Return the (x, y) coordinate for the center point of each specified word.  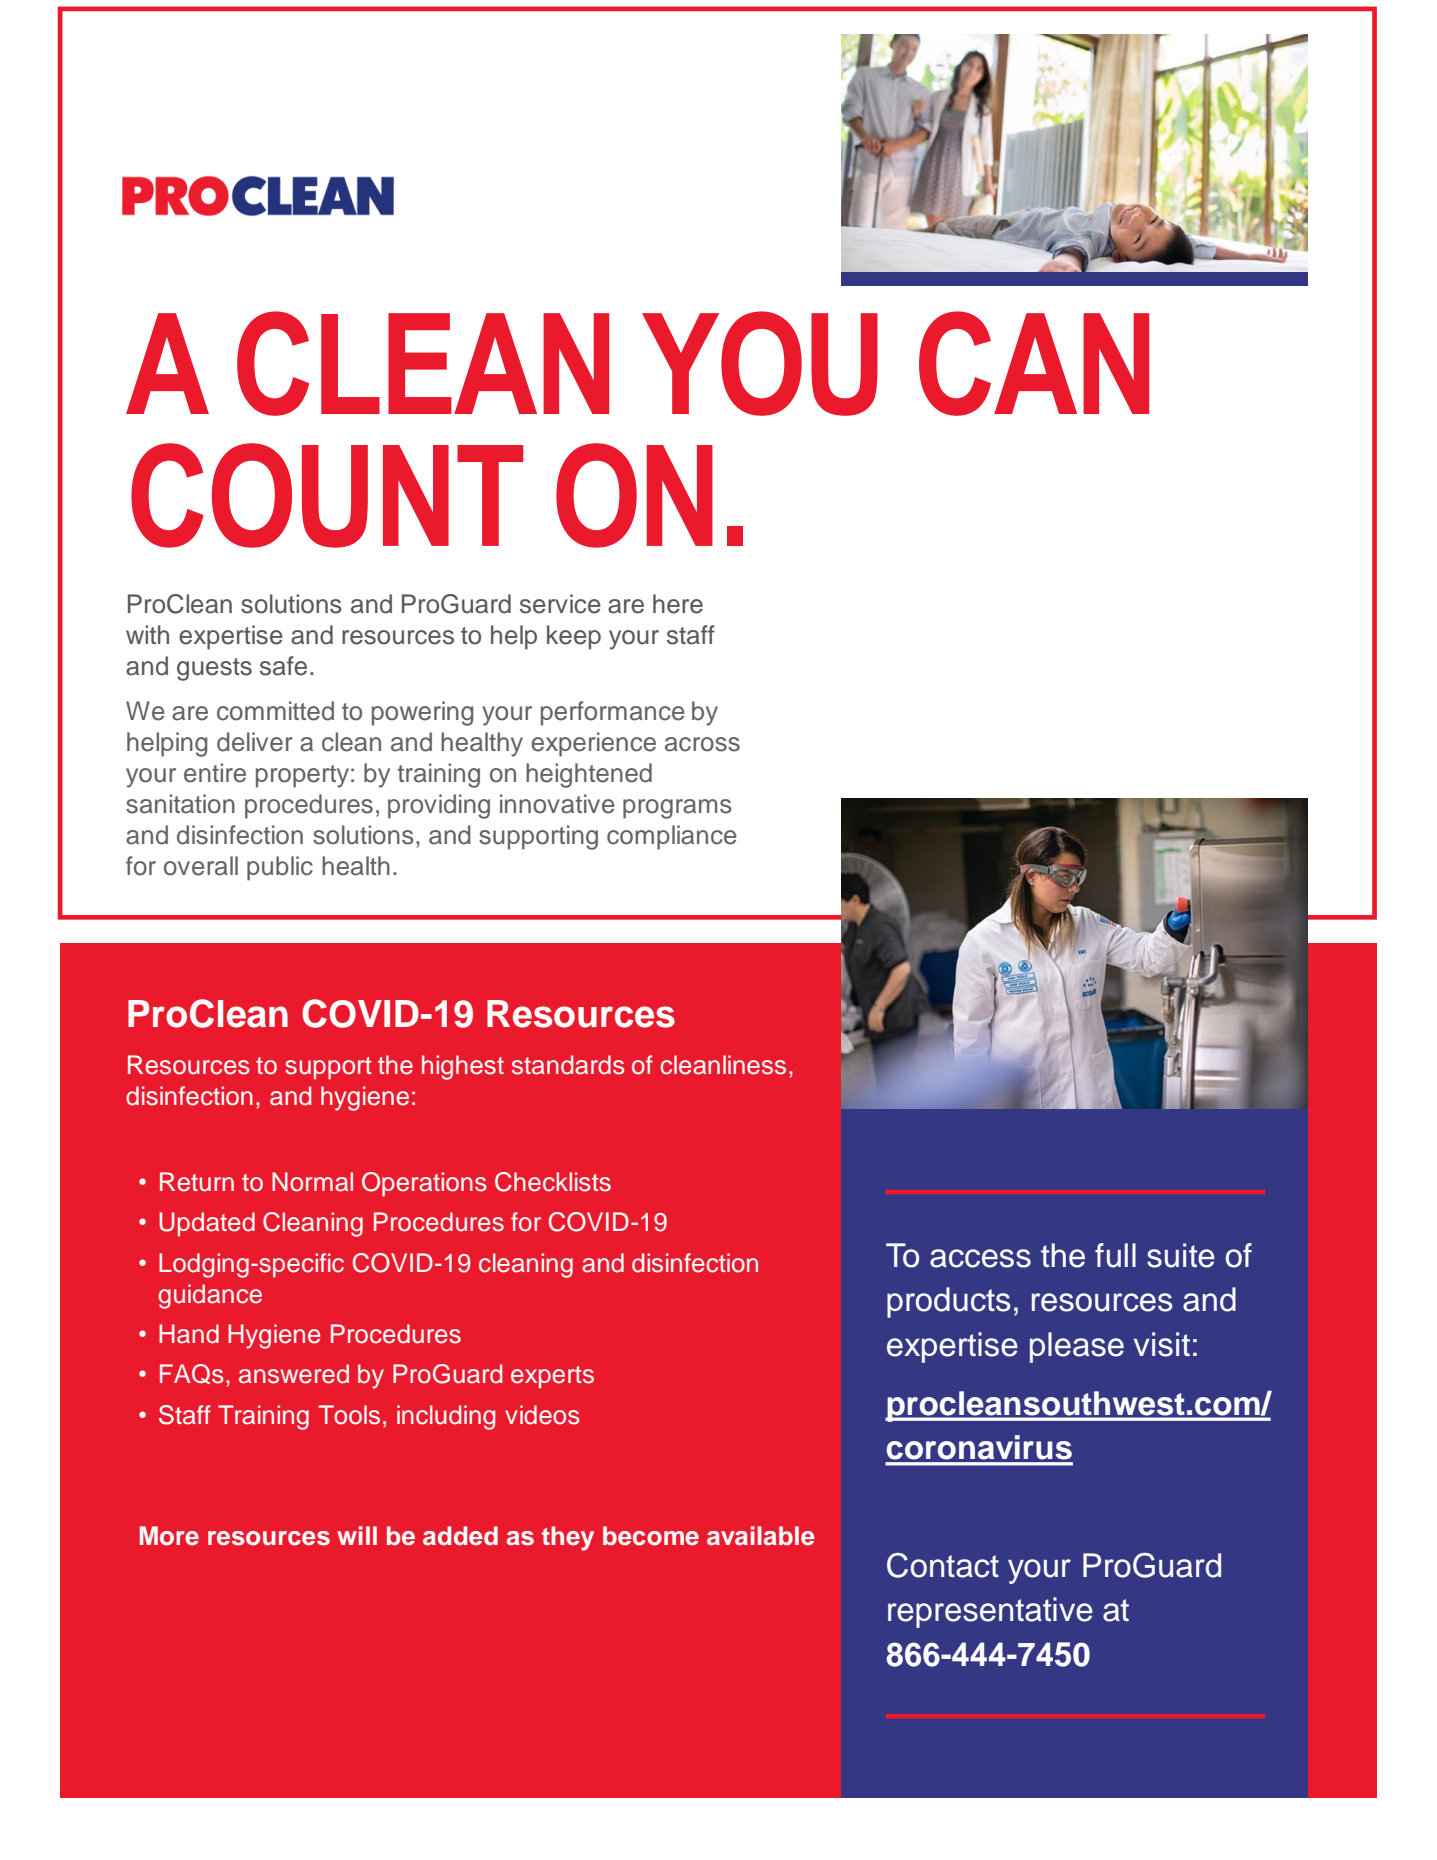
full (1115, 1255)
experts (552, 1377)
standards (568, 1065)
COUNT (327, 495)
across (702, 744)
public (280, 868)
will (357, 1535)
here (678, 604)
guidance (210, 1296)
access (980, 1258)
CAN (1034, 363)
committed (275, 711)
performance (613, 713)
